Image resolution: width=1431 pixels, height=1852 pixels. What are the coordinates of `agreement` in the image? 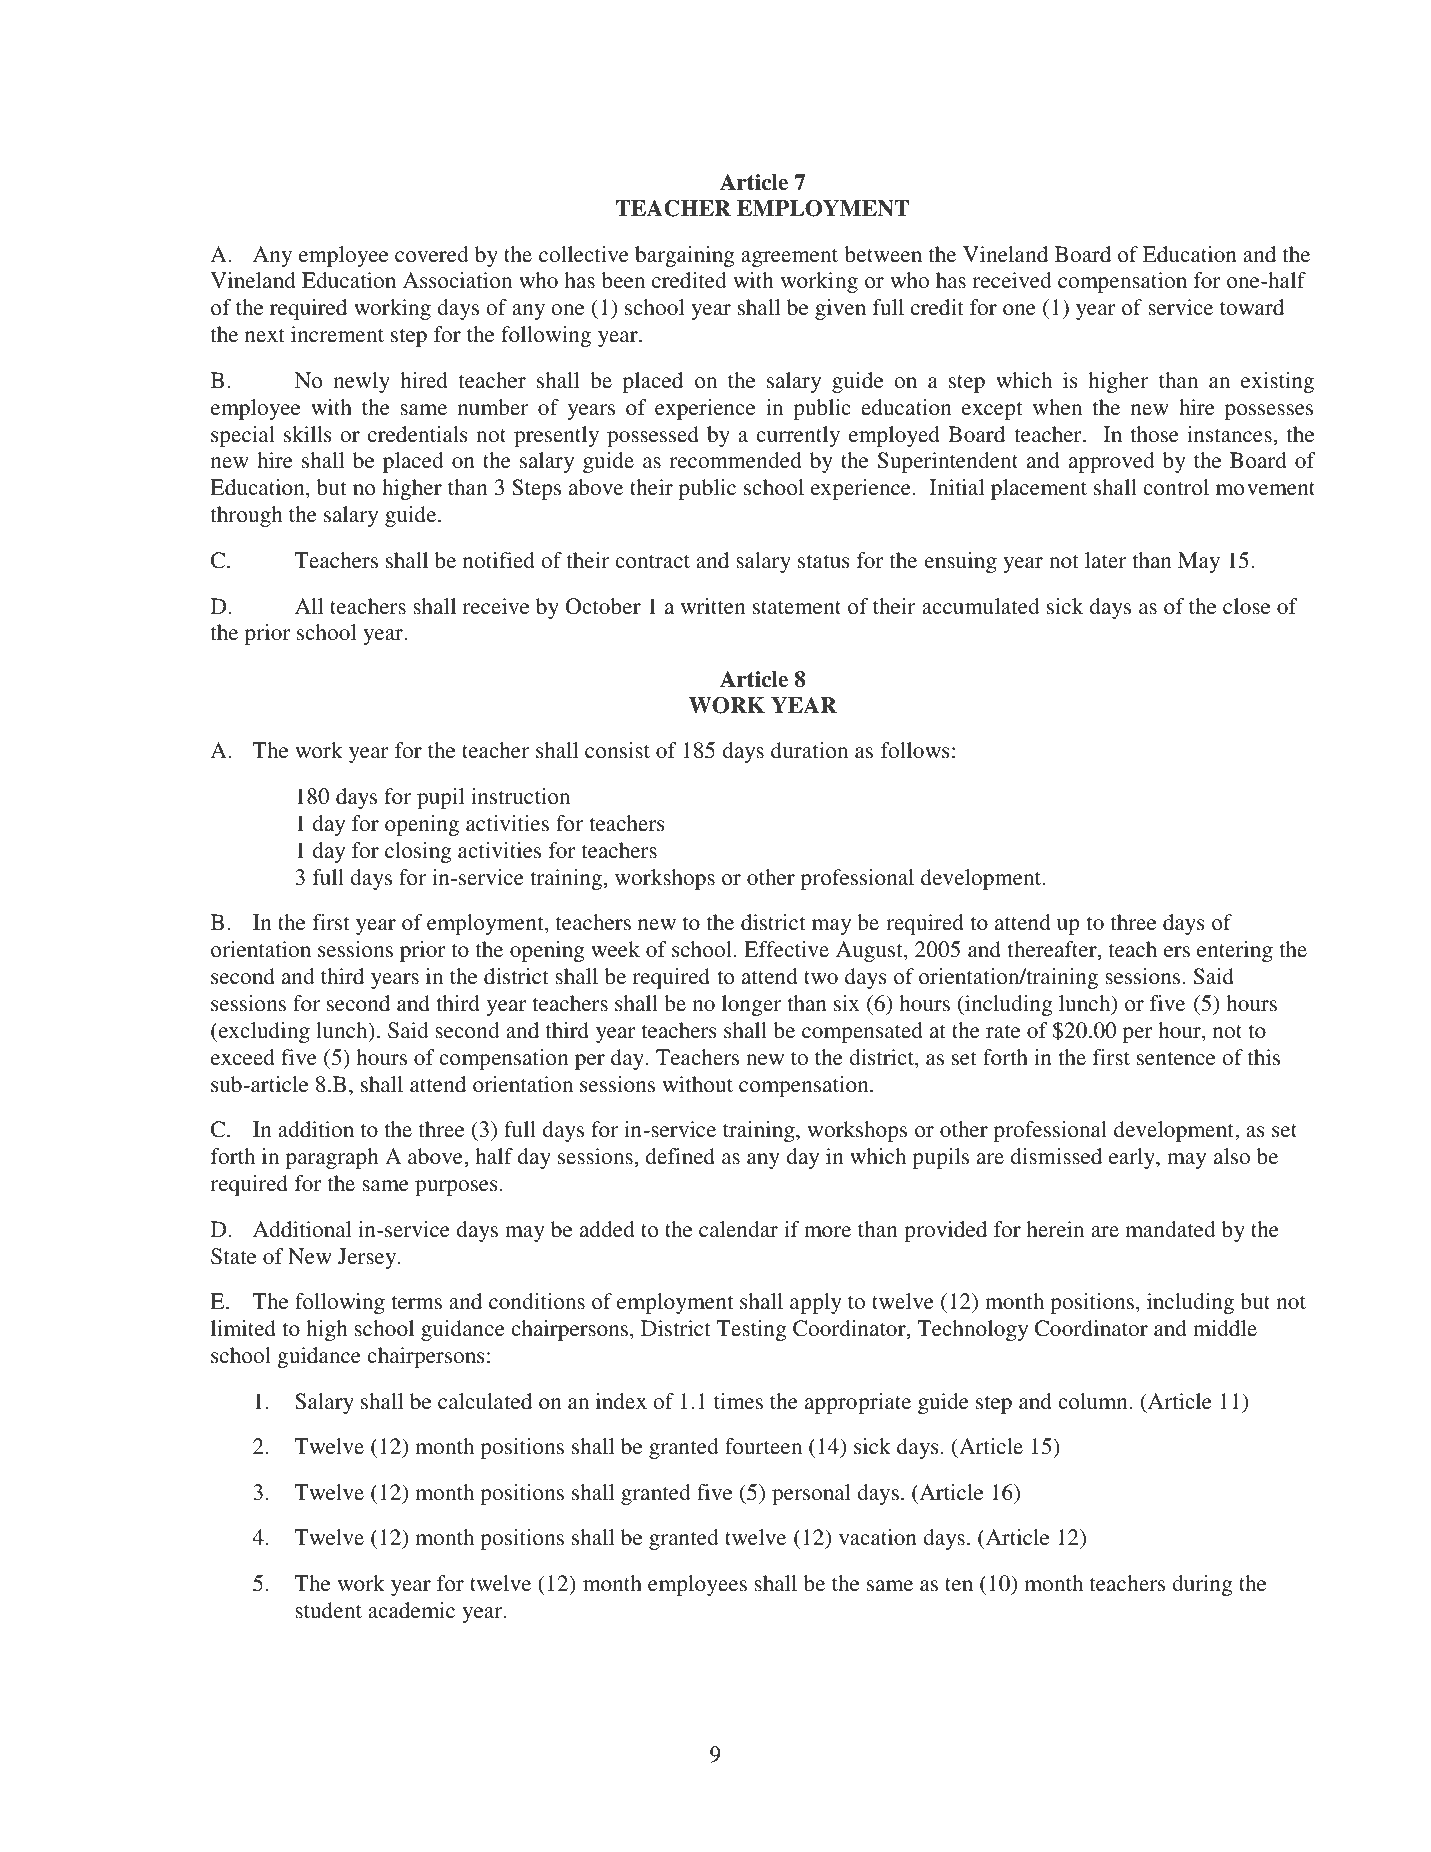 It's located at (789, 258).
